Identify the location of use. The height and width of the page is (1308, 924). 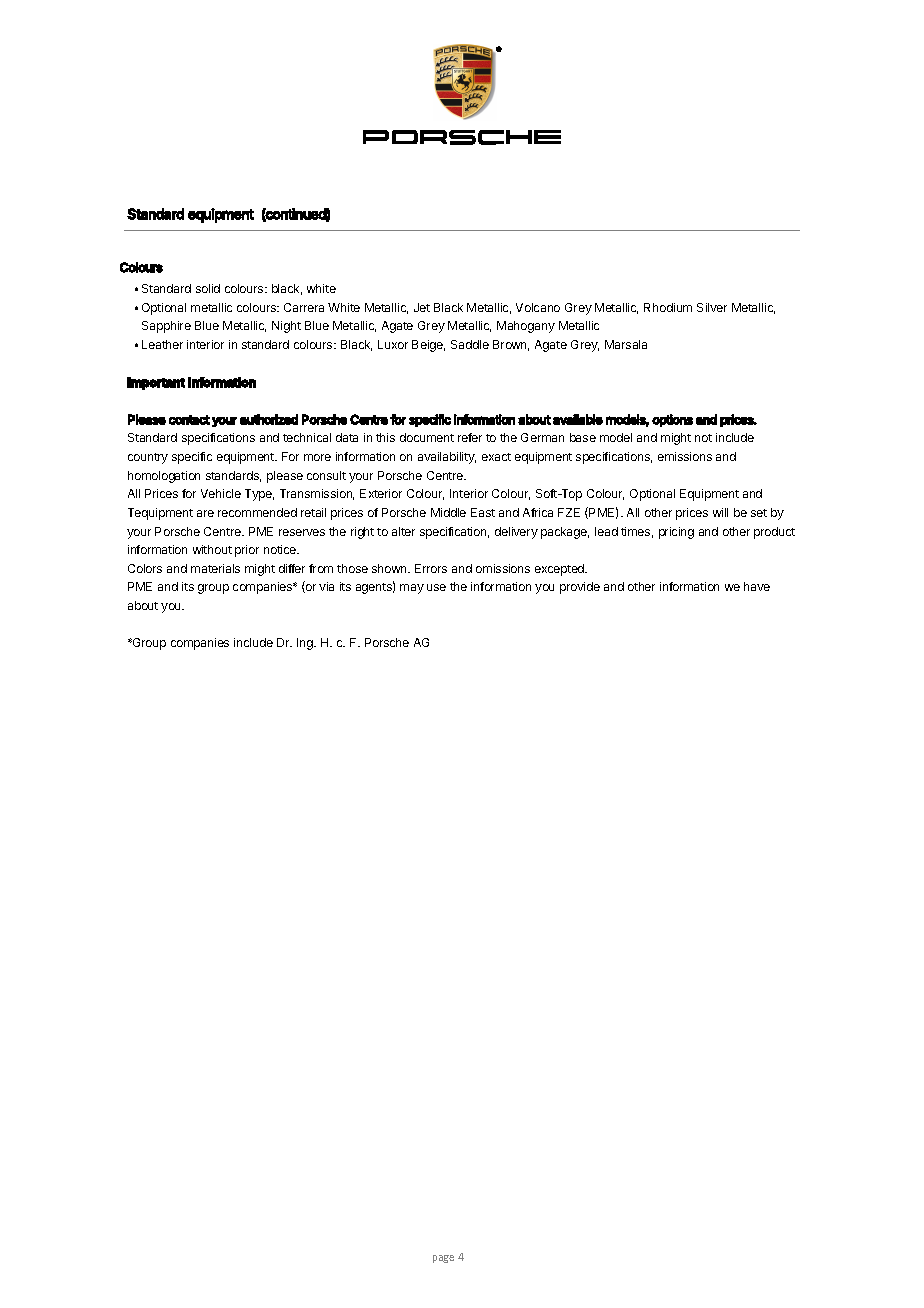
(436, 587).
